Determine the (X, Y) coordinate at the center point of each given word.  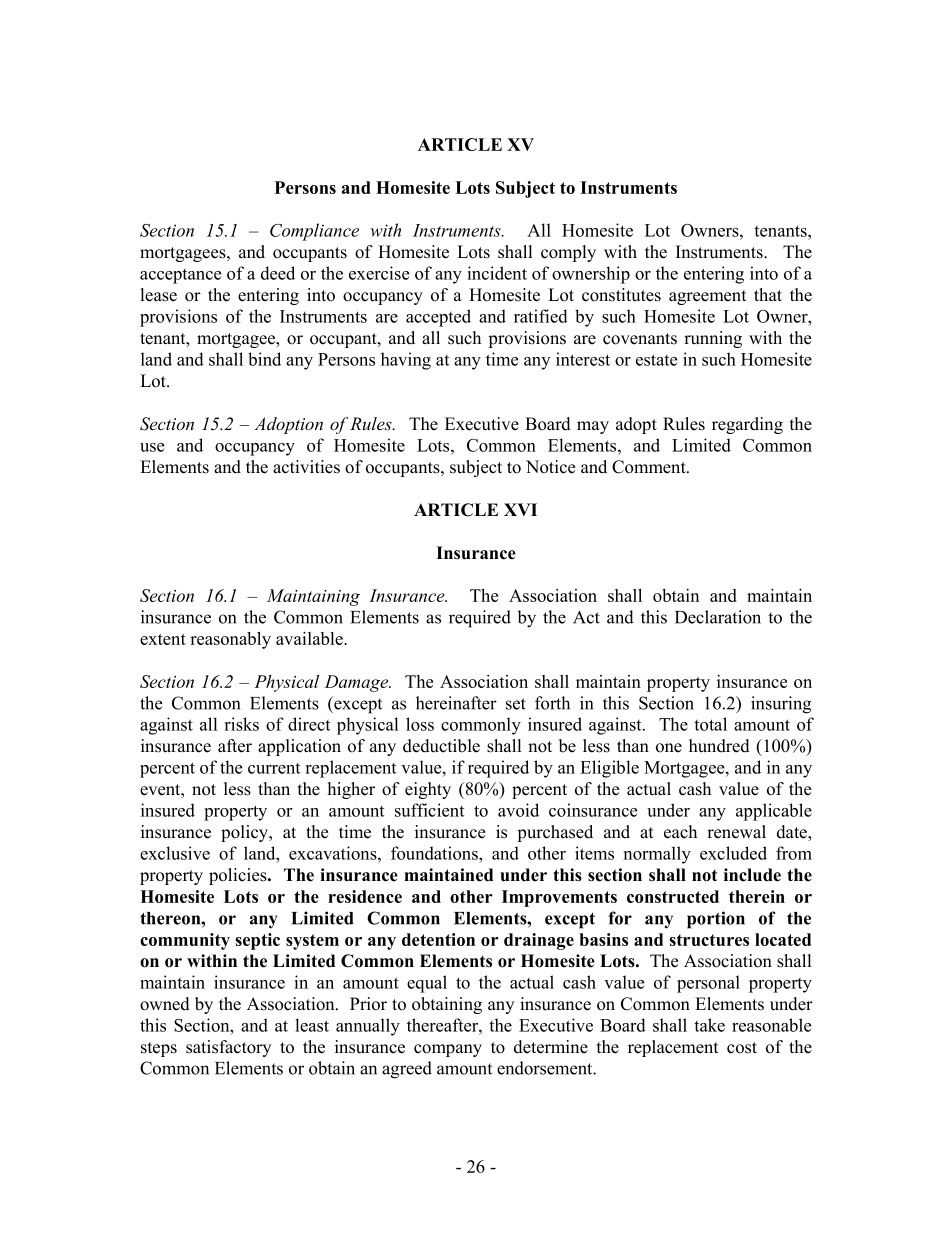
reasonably (230, 640)
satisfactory (228, 1048)
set (516, 704)
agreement (708, 297)
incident (497, 273)
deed (278, 273)
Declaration (718, 617)
